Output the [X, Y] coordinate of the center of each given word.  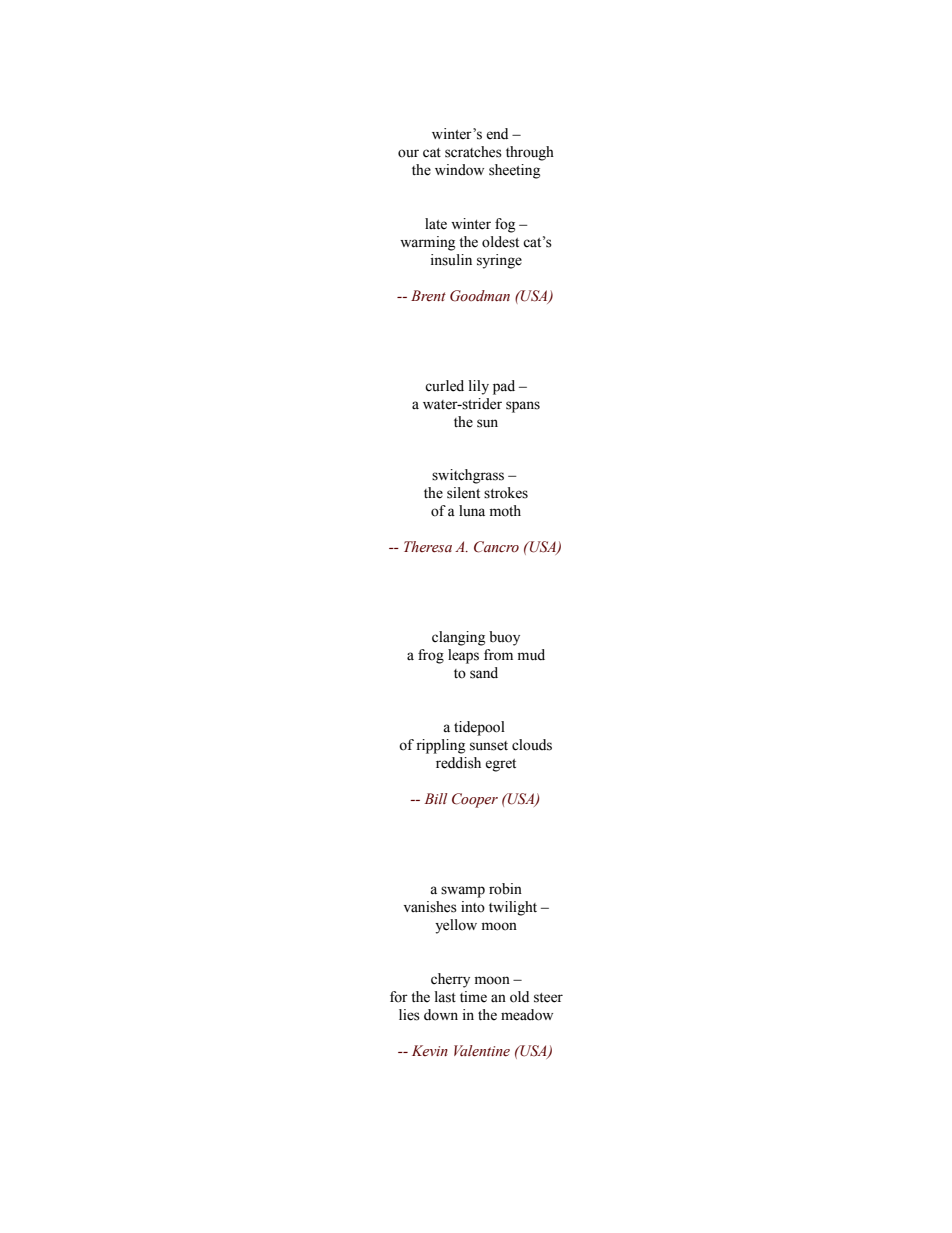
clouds [532, 745]
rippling [440, 746]
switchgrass [468, 476]
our [408, 153]
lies [409, 1015]
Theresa [428, 547]
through [530, 153]
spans [523, 407]
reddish [458, 763]
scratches [473, 152]
